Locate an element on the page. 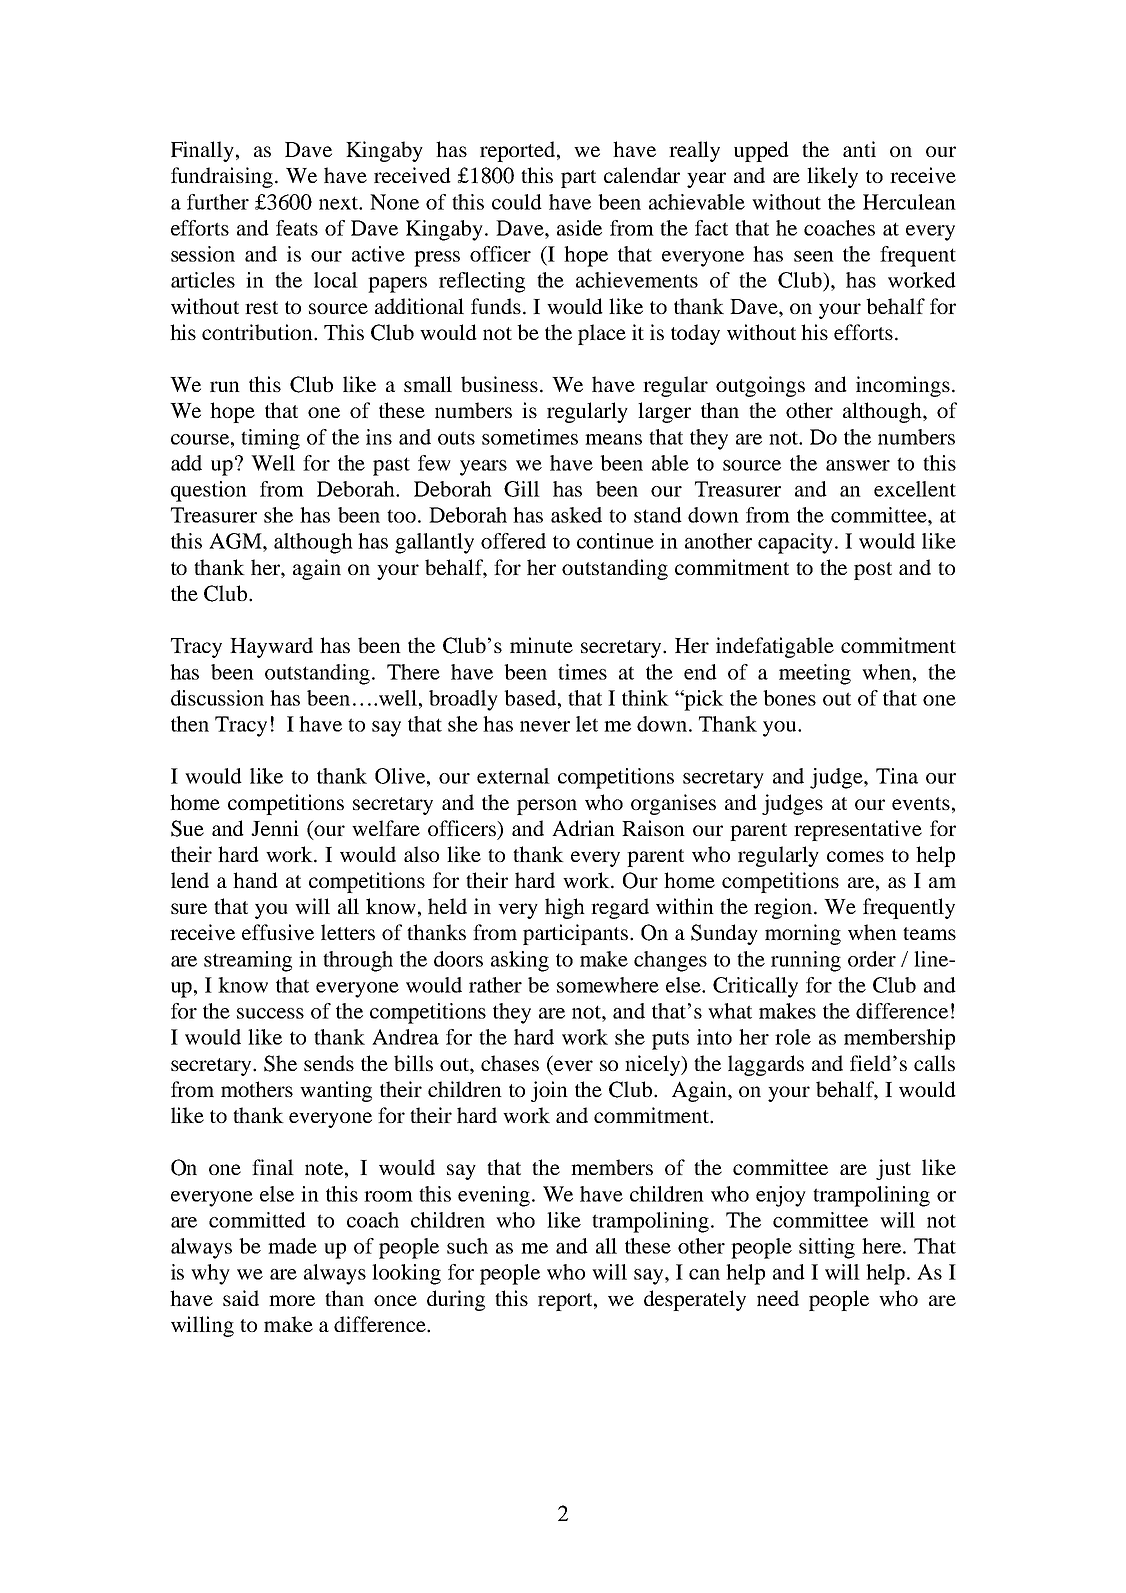 The height and width of the image is (1593, 1126). made is located at coordinates (292, 1246).
